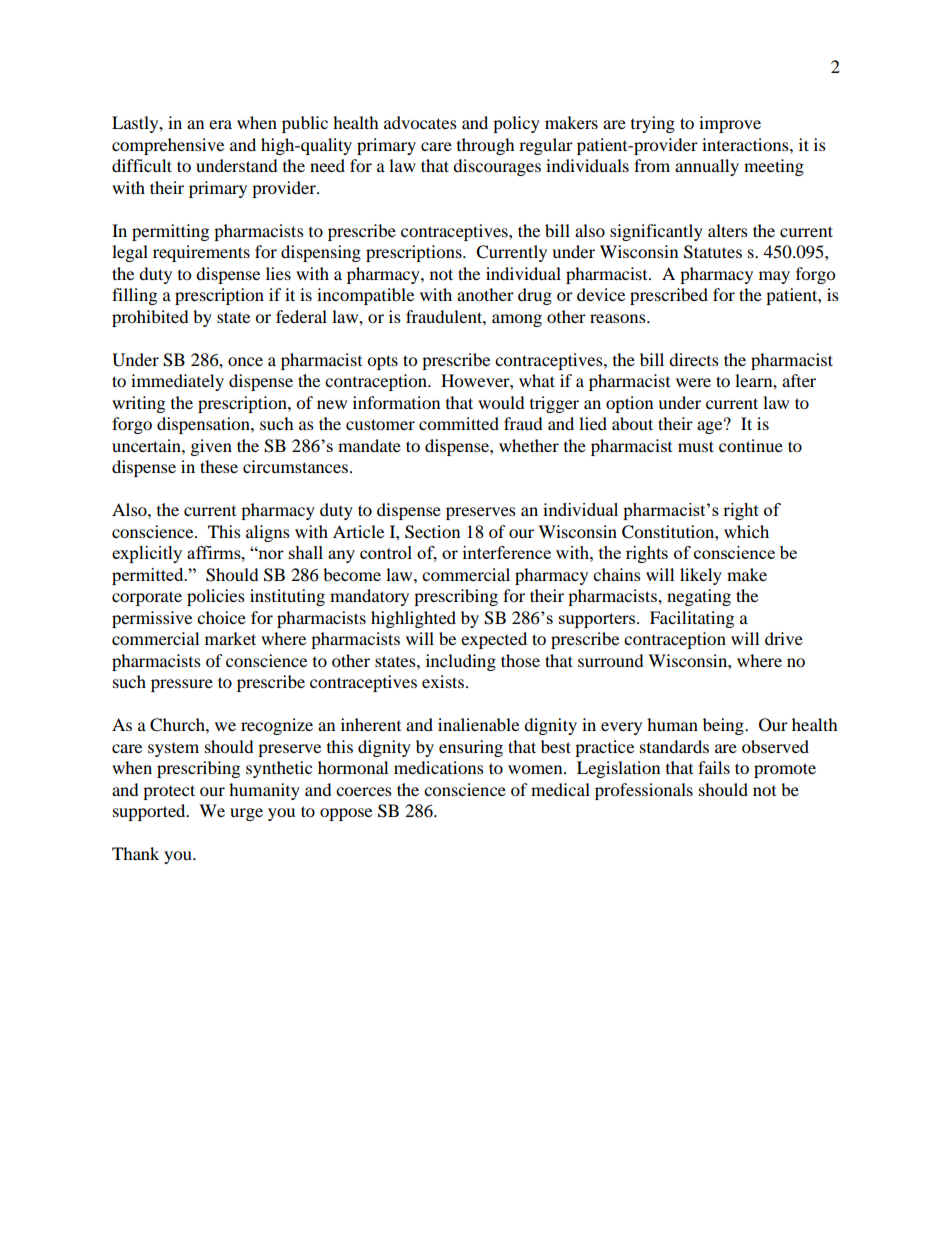 Image resolution: width=952 pixels, height=1233 pixels. I want to click on must, so click(696, 446).
